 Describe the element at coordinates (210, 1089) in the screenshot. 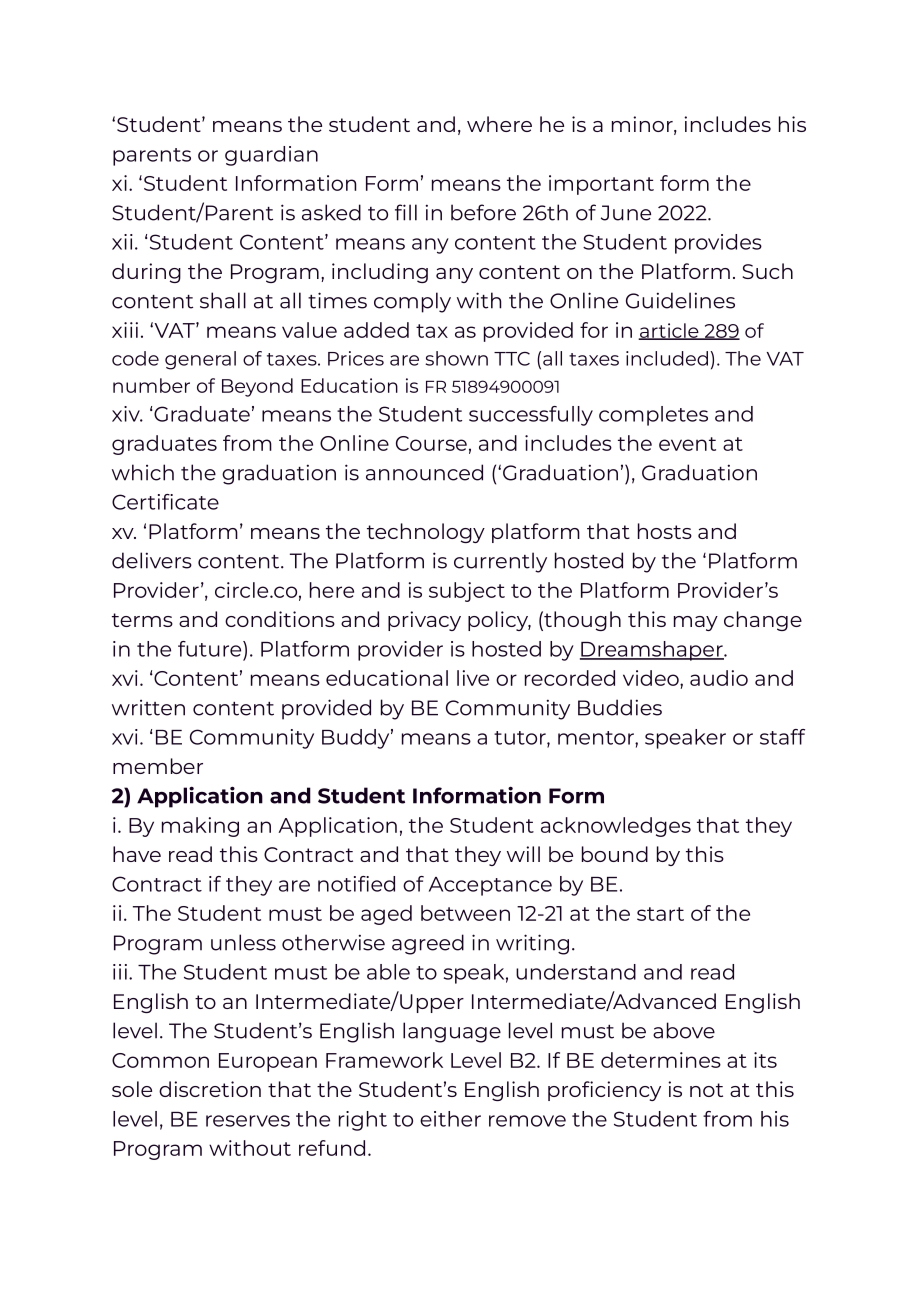

I see `discretion` at that location.
